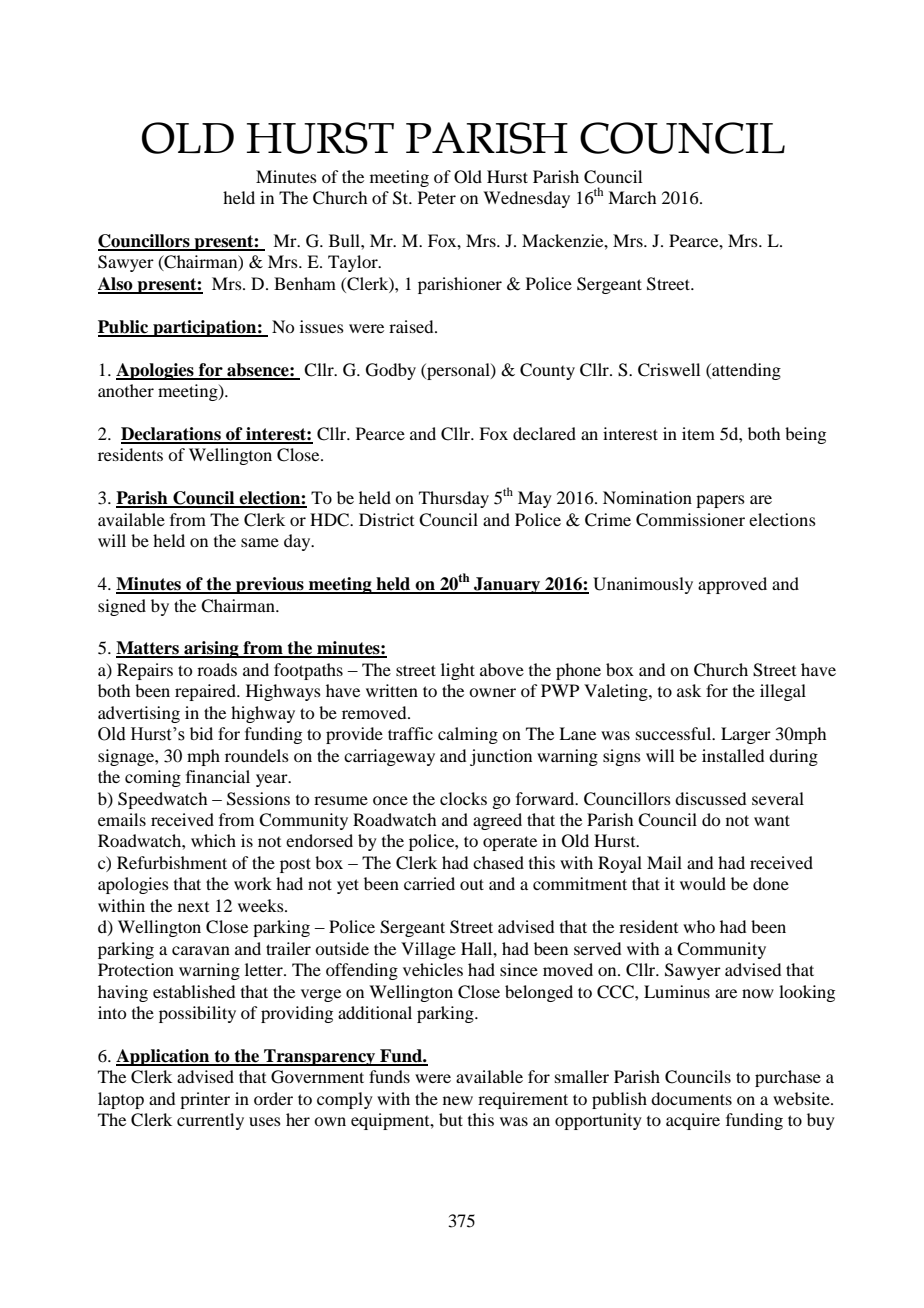 The height and width of the screenshot is (1308, 924). I want to click on Also, so click(116, 285).
